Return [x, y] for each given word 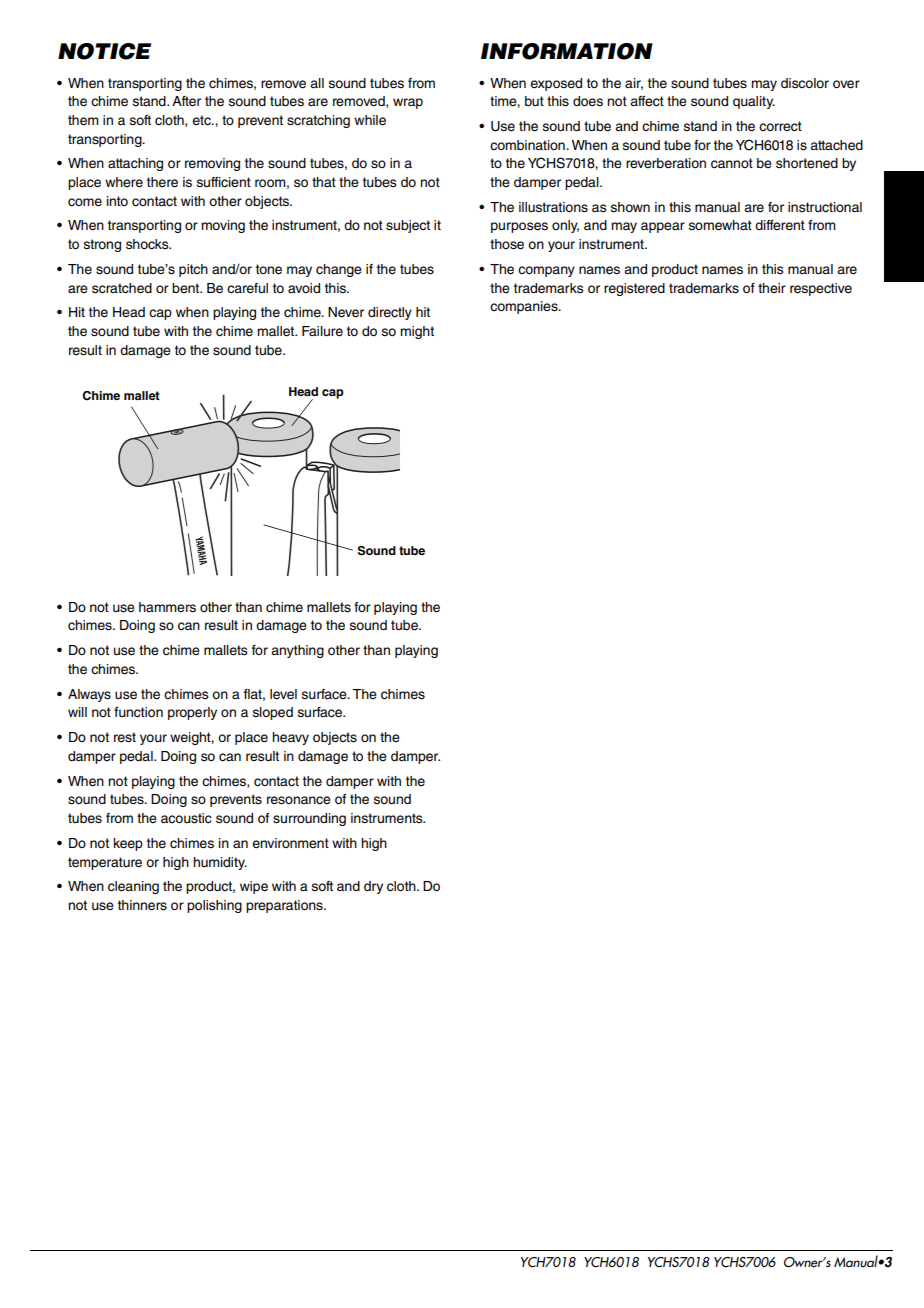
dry [373, 887]
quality [754, 102]
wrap [408, 103]
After [186, 101]
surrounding [309, 819]
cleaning [133, 887]
